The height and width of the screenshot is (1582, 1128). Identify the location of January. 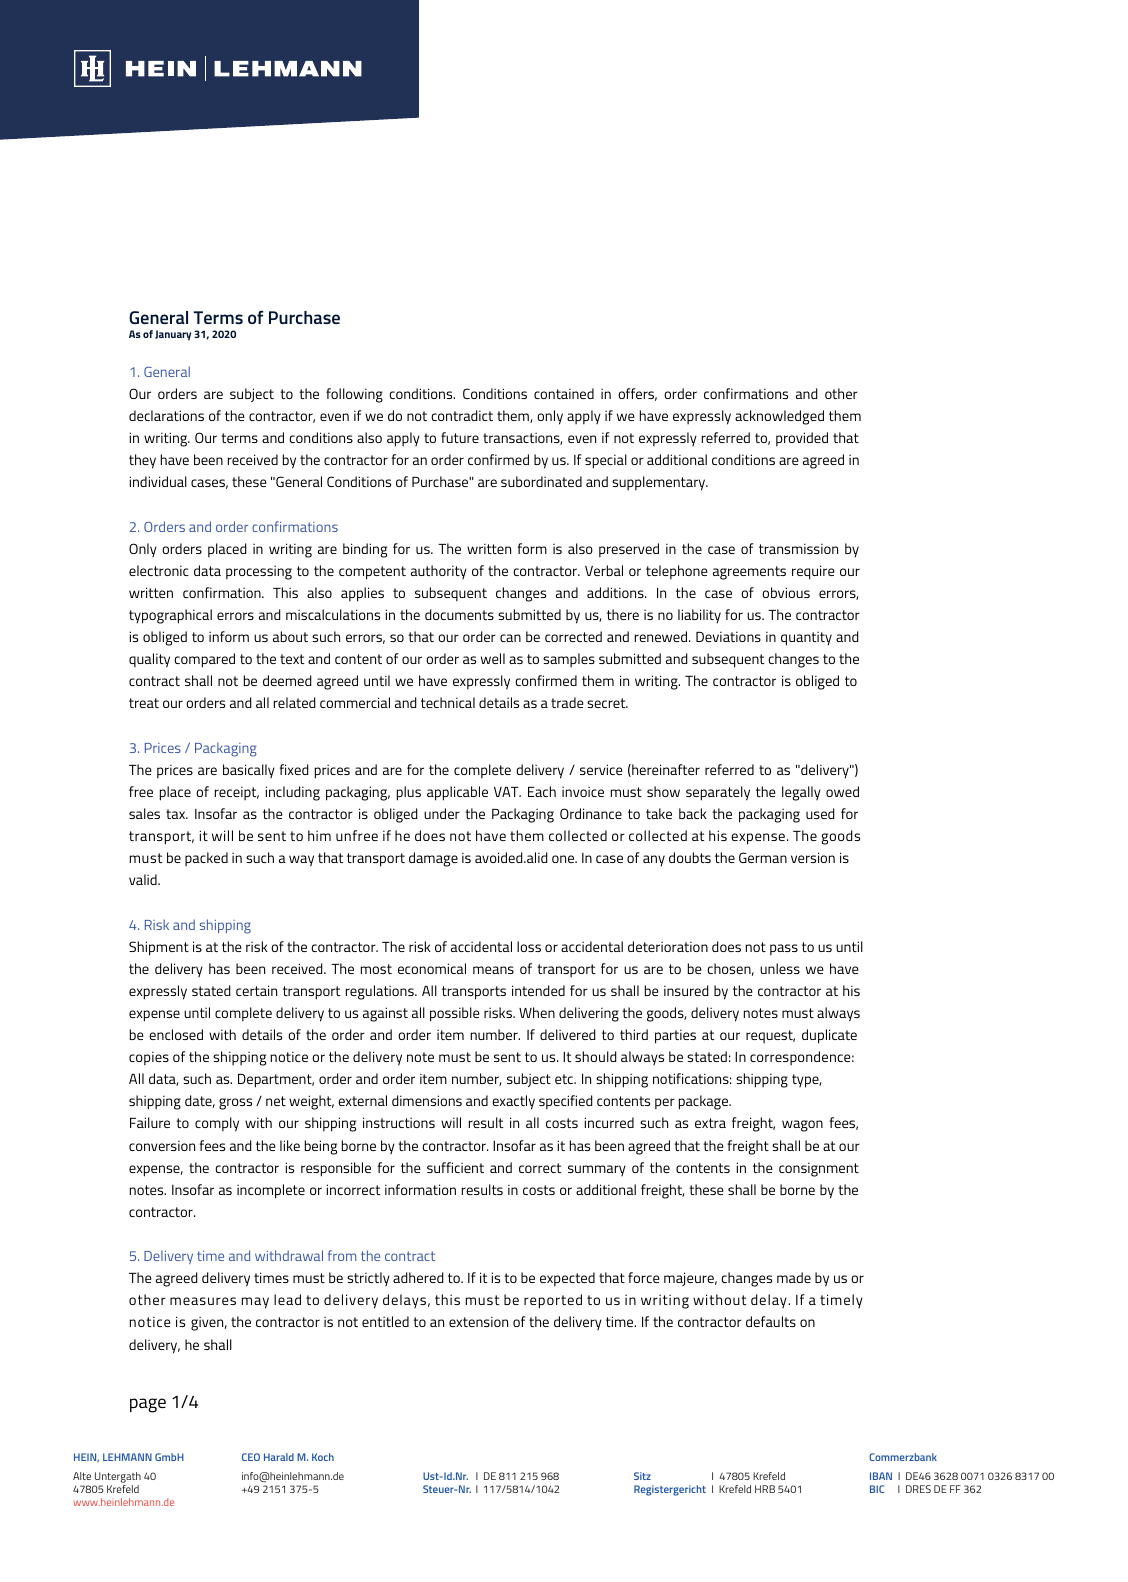
(173, 335).
